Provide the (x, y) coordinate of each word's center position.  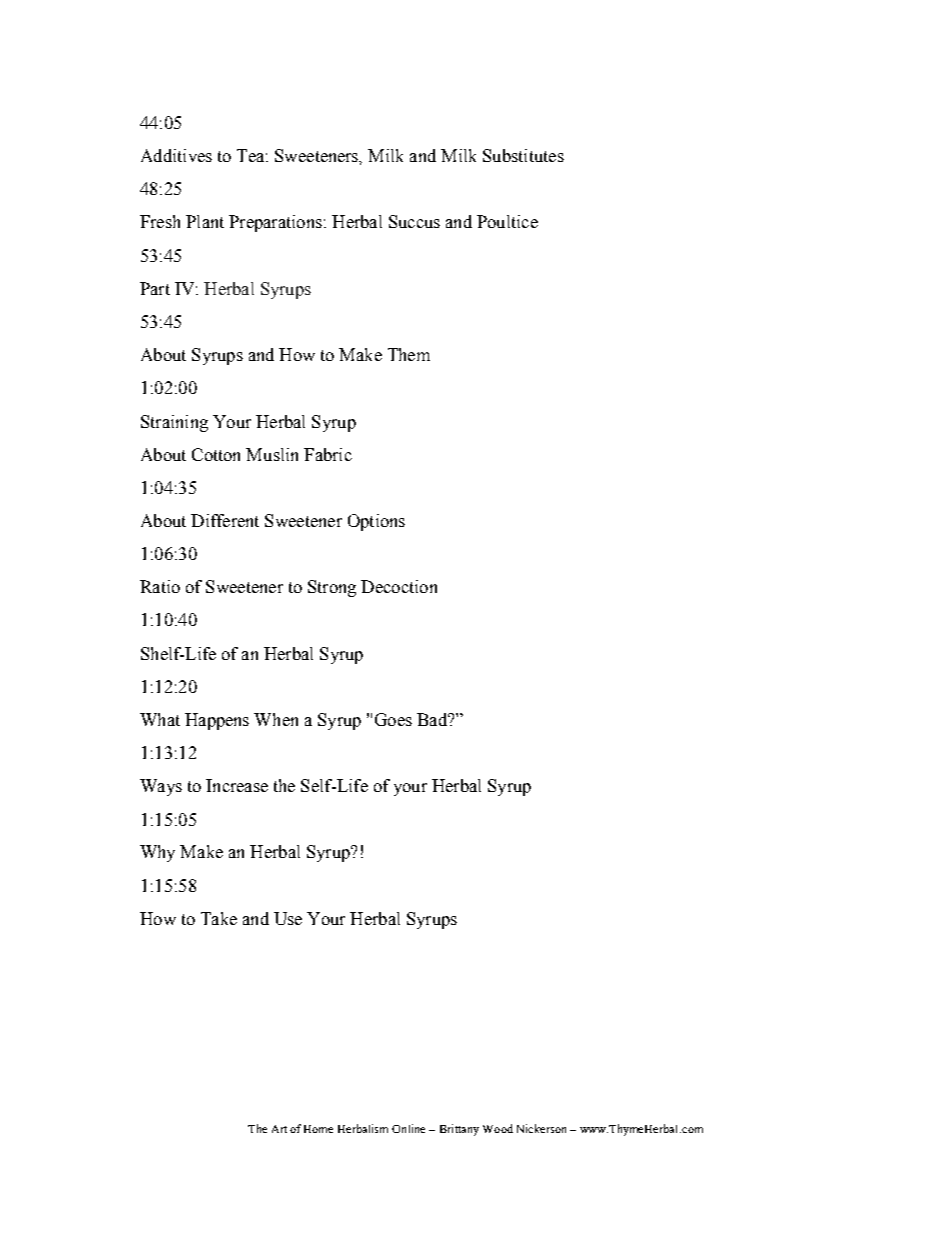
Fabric (328, 454)
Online (408, 1128)
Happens (217, 721)
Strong (332, 588)
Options (376, 522)
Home (318, 1129)
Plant (205, 221)
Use (288, 918)
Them (409, 354)
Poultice (507, 221)
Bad (433, 719)
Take (219, 918)
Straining (174, 423)
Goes (393, 719)
